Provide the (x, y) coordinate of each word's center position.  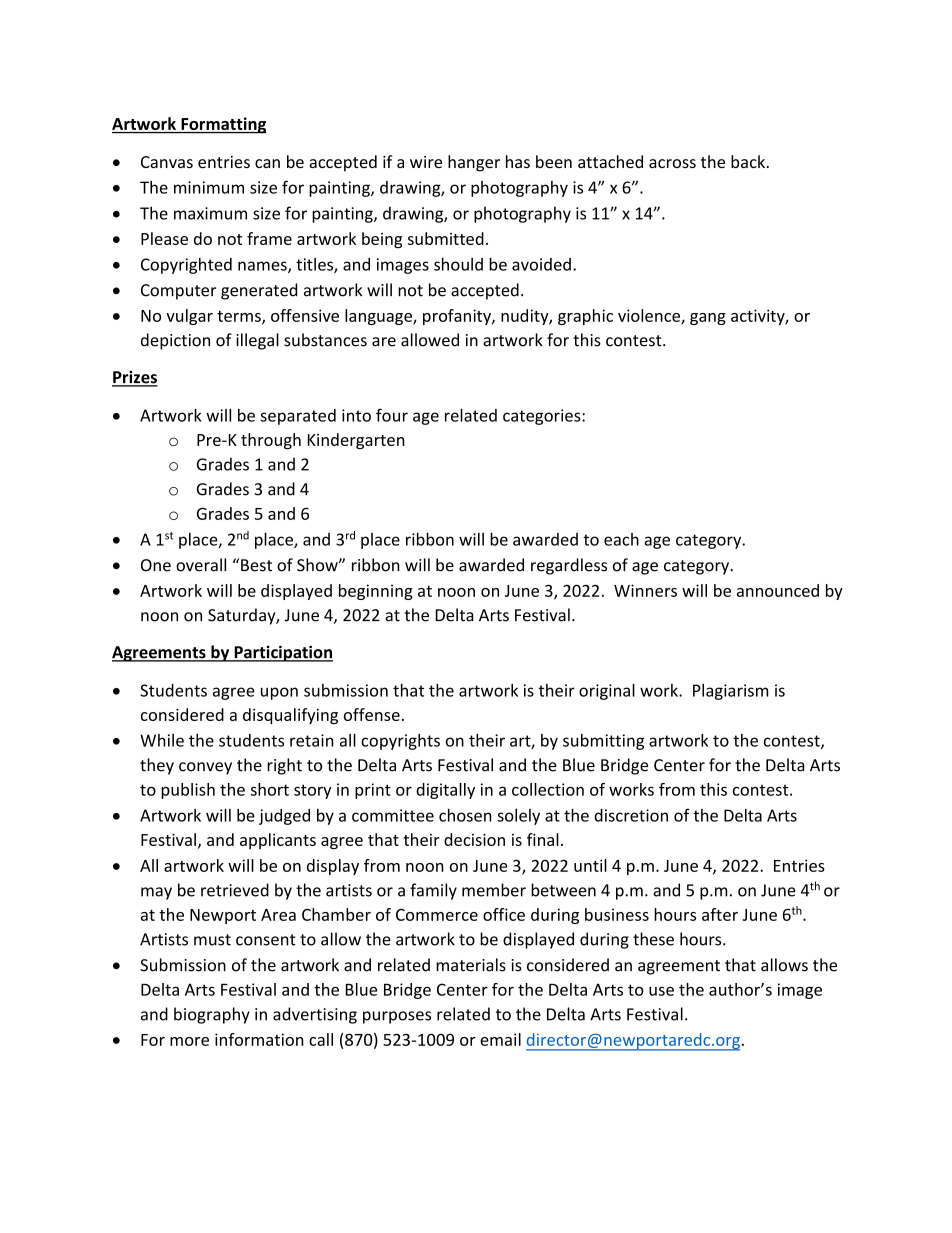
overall (201, 565)
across (672, 163)
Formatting (222, 125)
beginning (376, 592)
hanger (474, 163)
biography (212, 1015)
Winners (645, 590)
